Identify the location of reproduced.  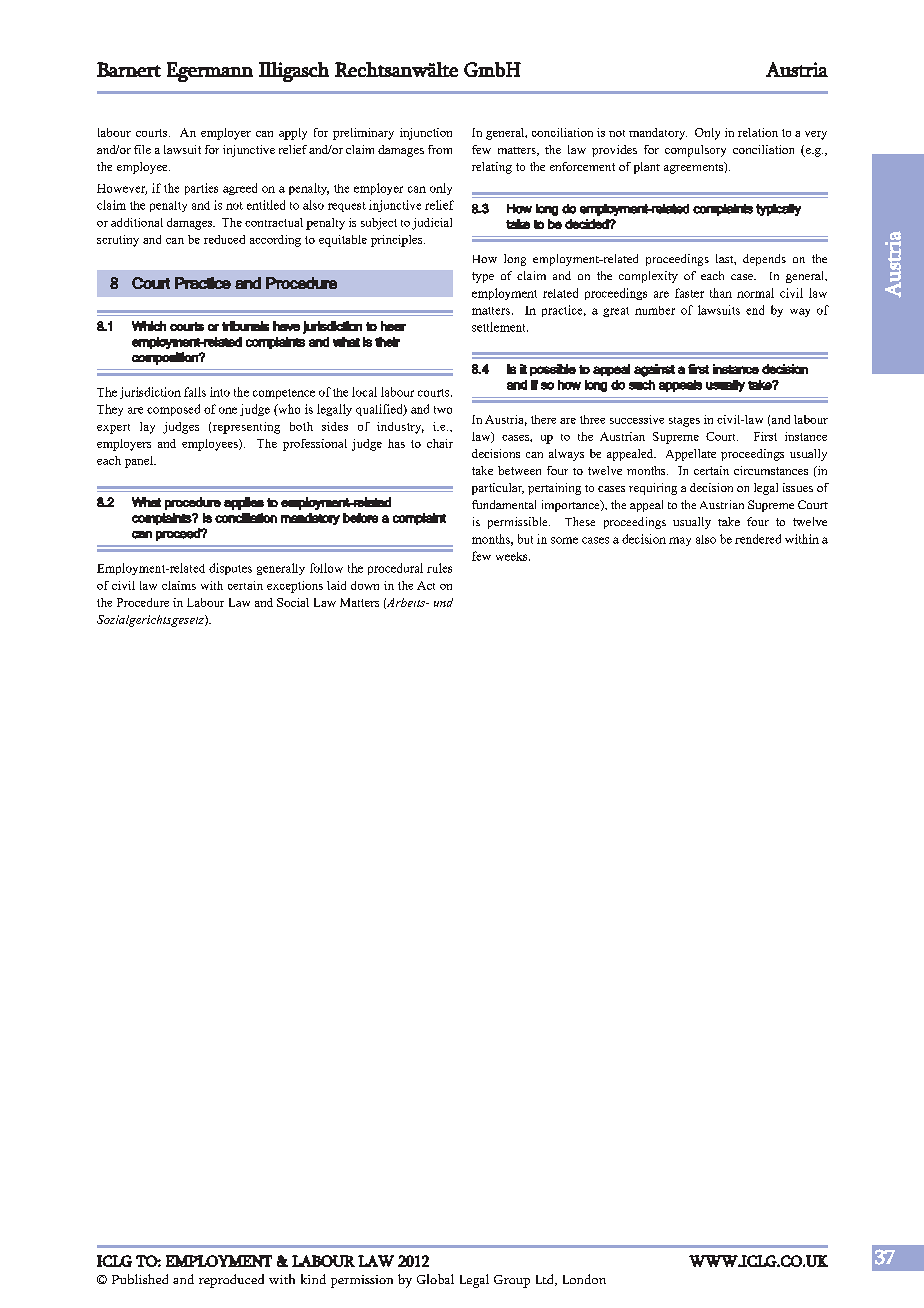
(231, 1281).
